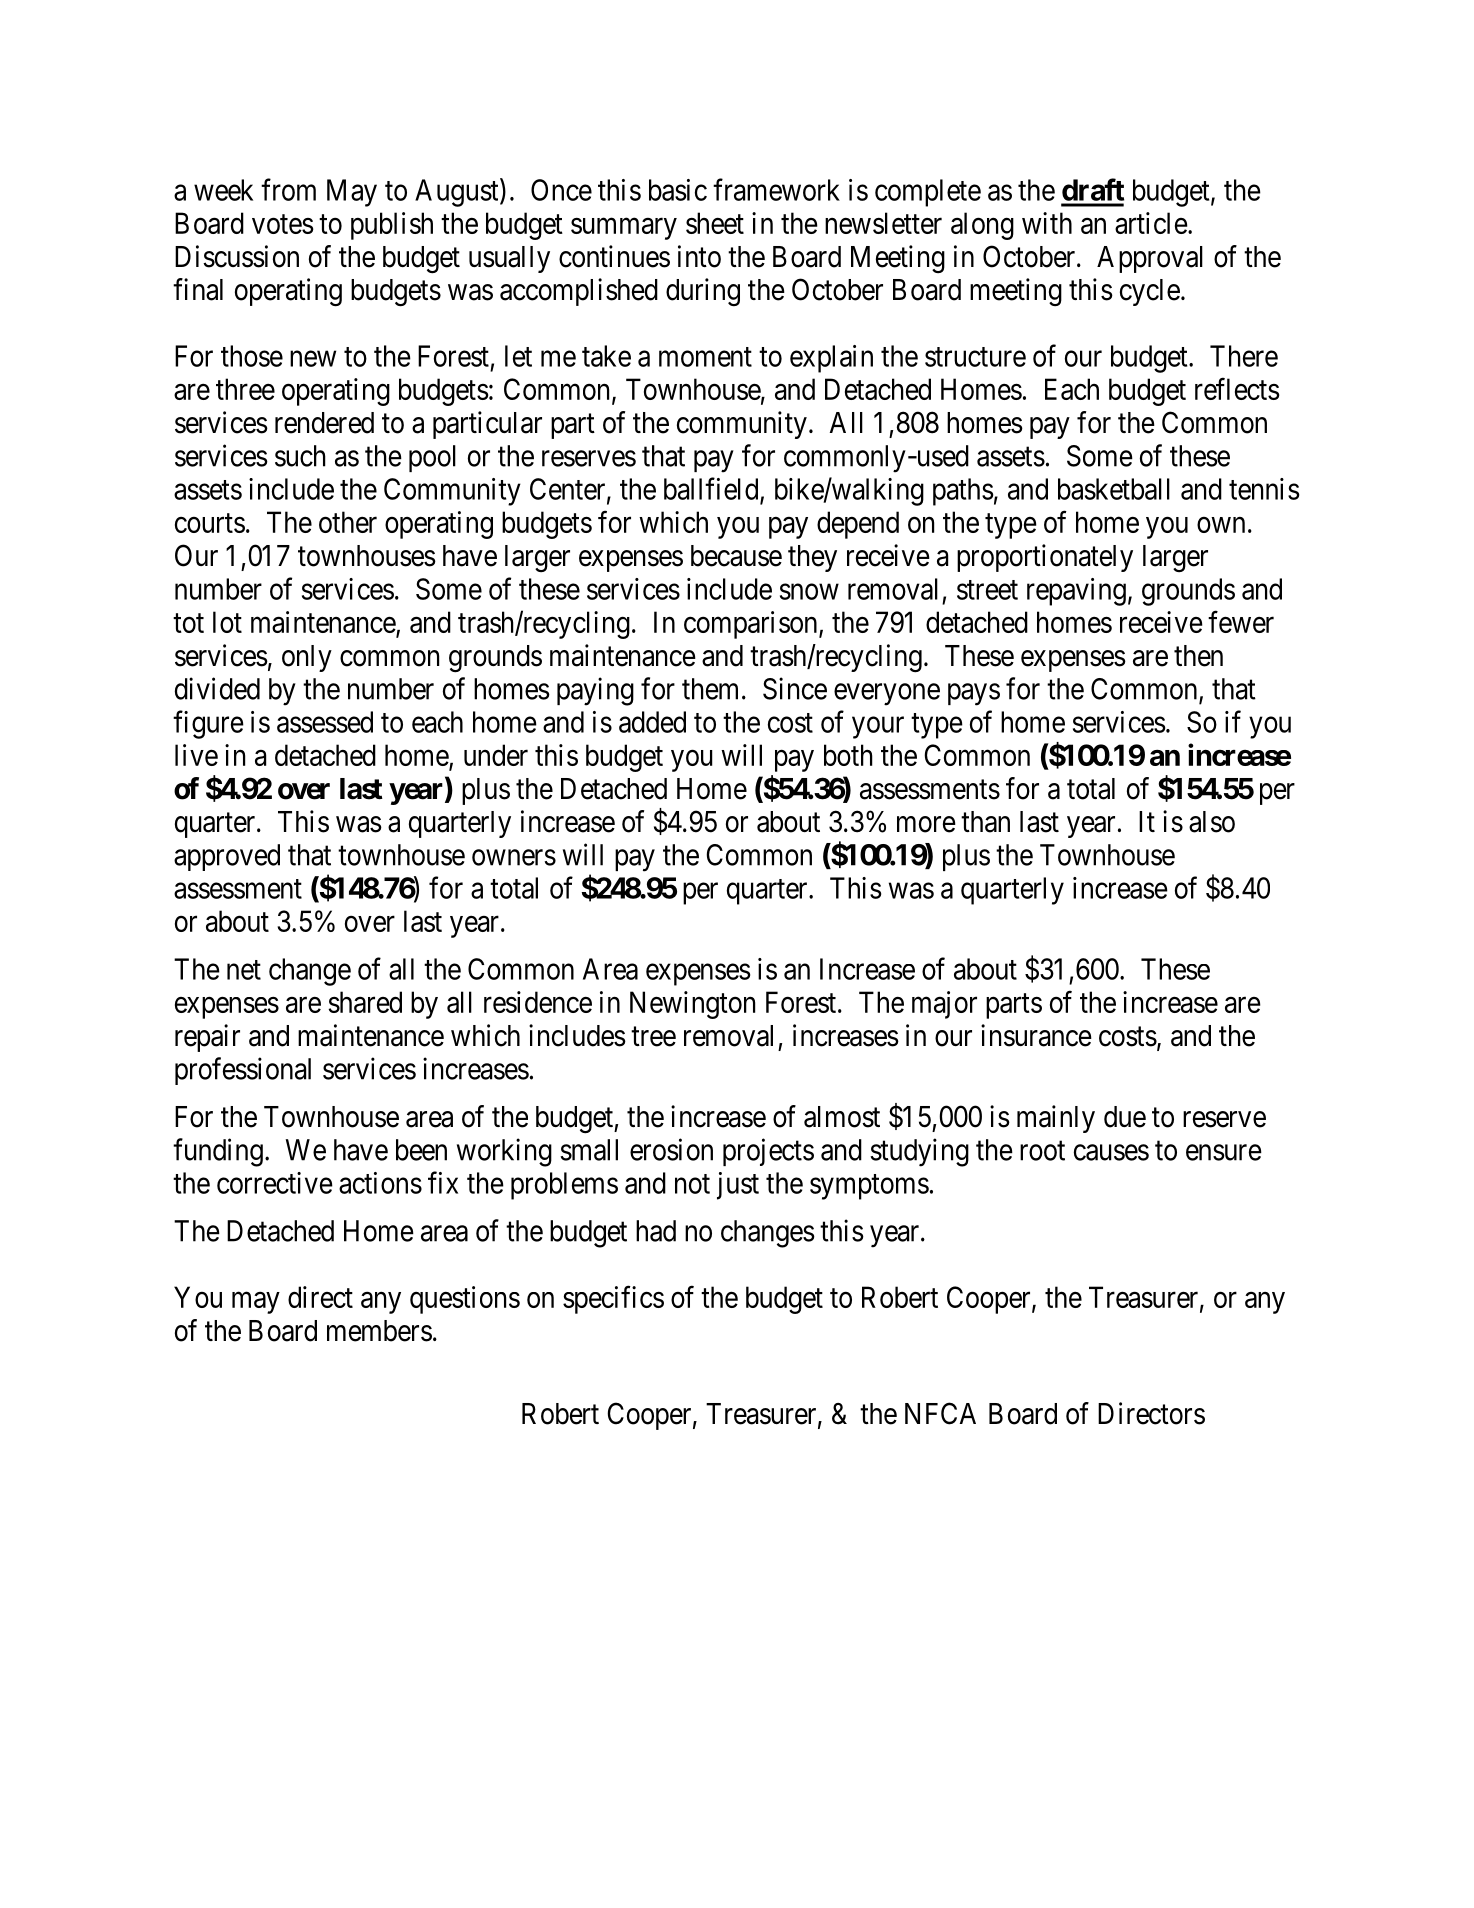 The width and height of the screenshot is (1474, 1908). What do you see at coordinates (736, 556) in the screenshot?
I see `because` at bounding box center [736, 556].
